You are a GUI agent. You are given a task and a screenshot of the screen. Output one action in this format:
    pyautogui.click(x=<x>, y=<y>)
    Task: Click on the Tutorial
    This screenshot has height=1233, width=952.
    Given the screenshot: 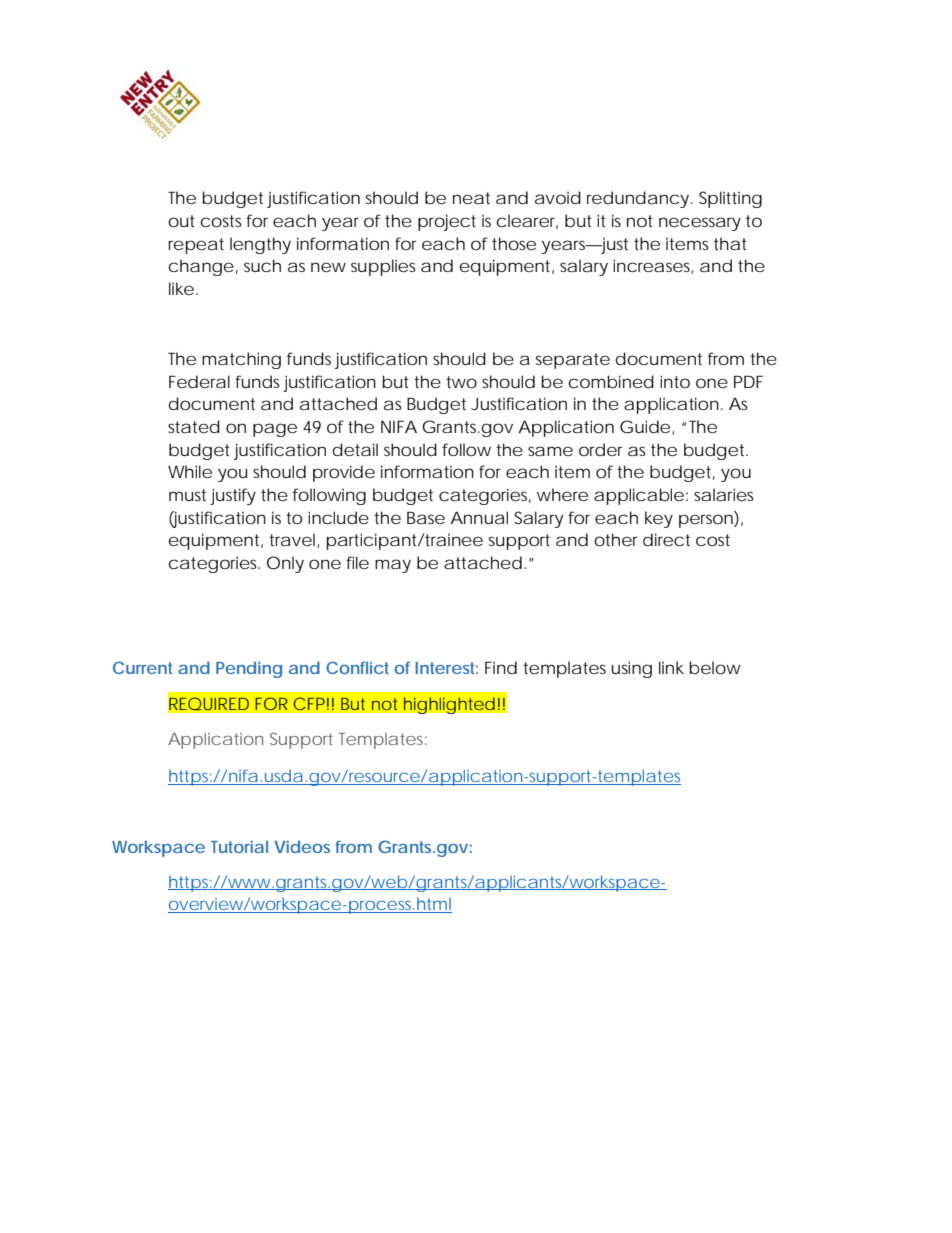 What is the action you would take?
    pyautogui.click(x=239, y=846)
